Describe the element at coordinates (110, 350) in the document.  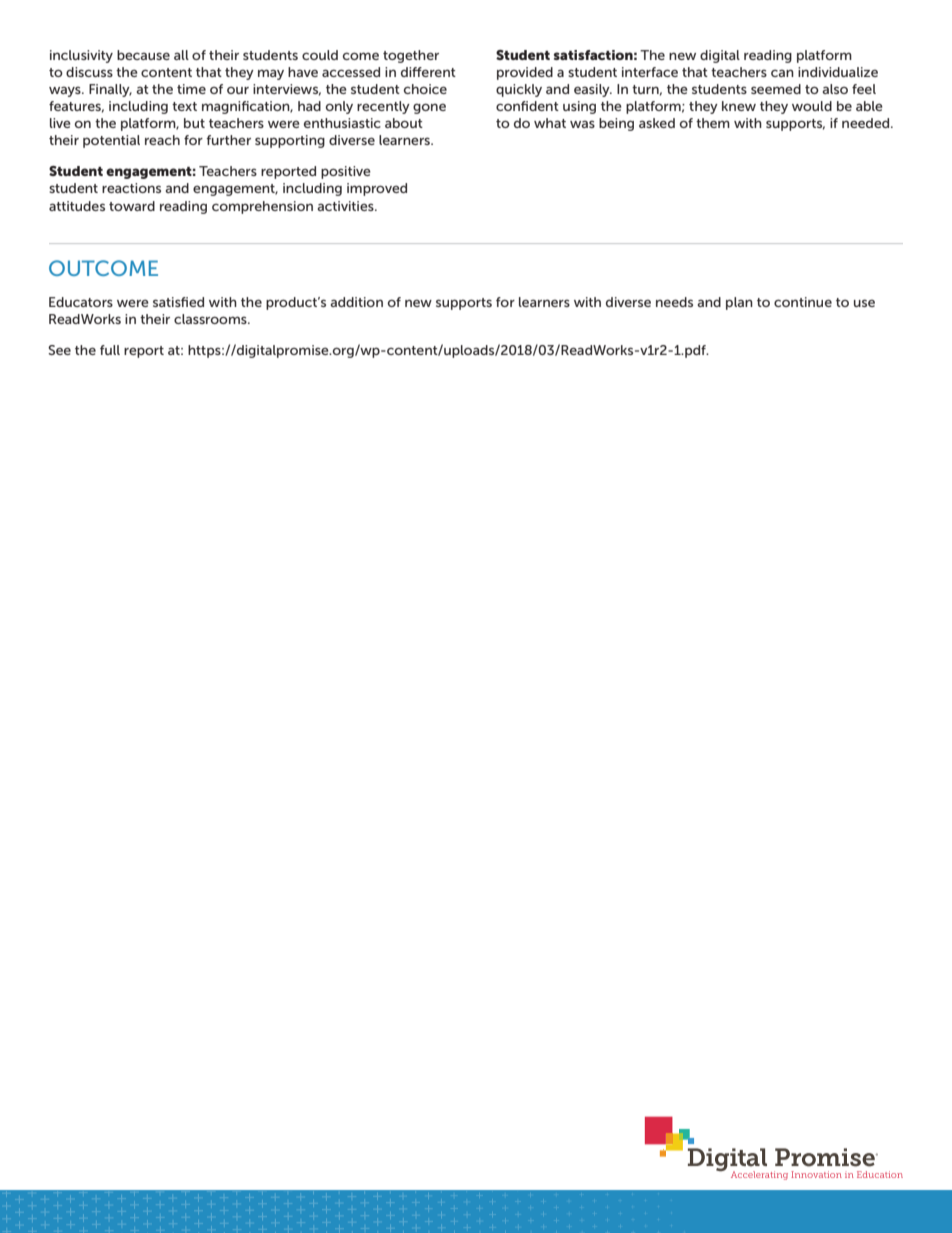
I see `full` at that location.
